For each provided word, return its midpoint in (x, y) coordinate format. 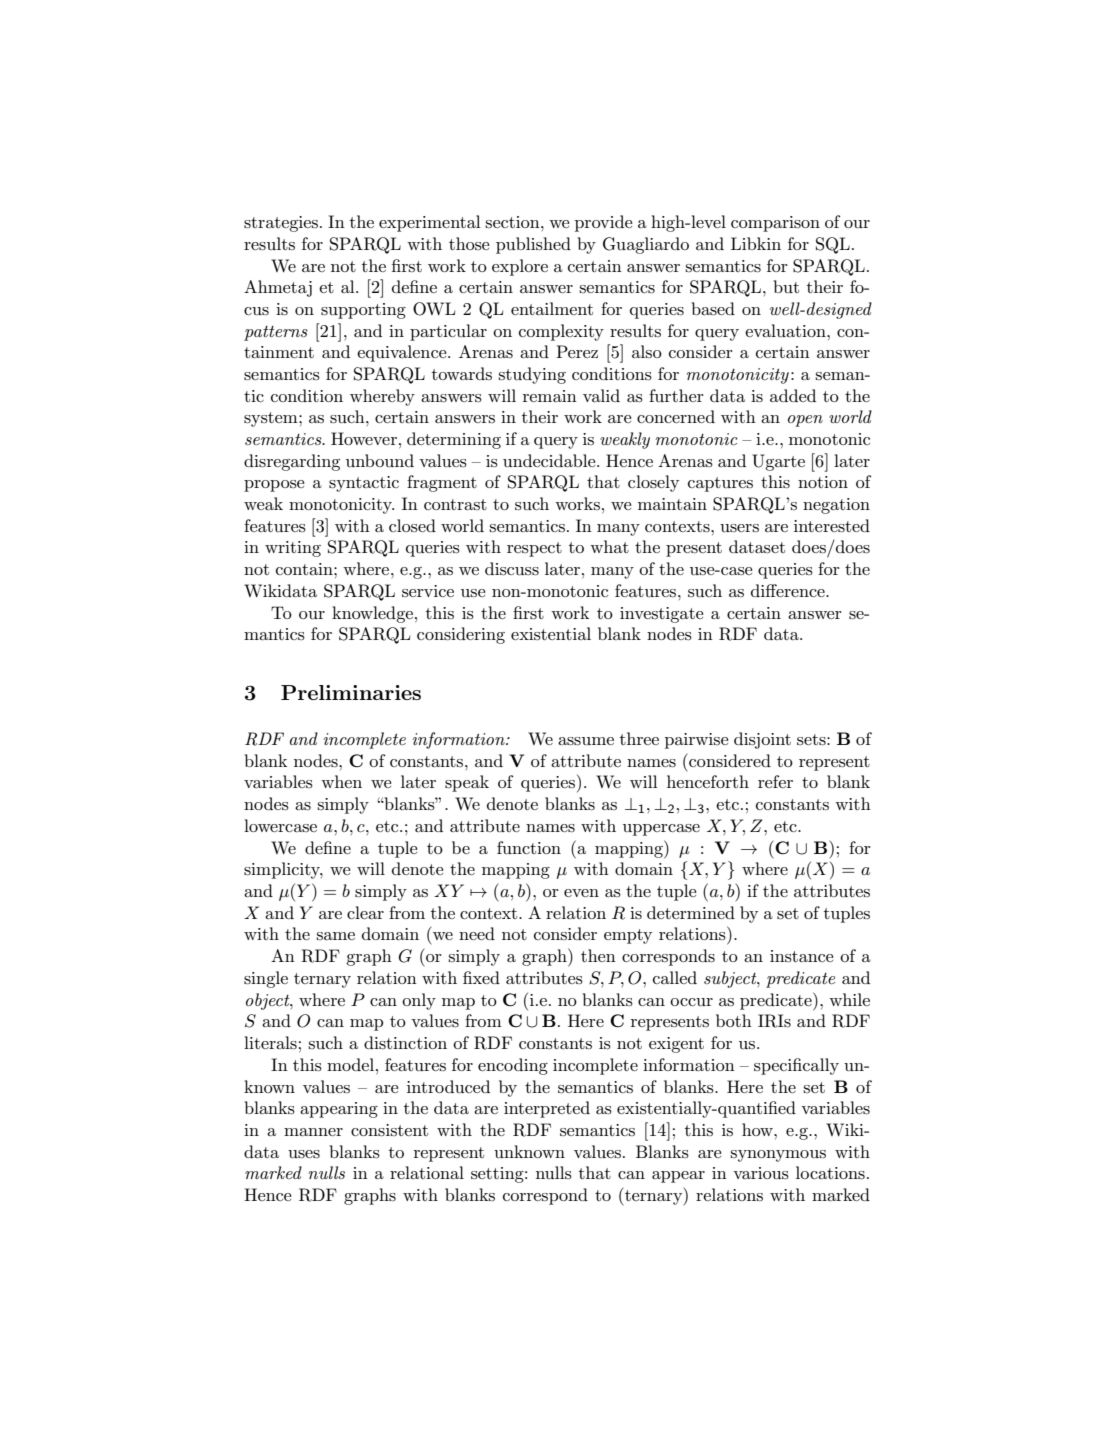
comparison (775, 224)
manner (313, 1132)
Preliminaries (351, 692)
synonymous (778, 1156)
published (533, 245)
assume (586, 741)
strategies (281, 224)
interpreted (547, 1109)
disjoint (762, 740)
